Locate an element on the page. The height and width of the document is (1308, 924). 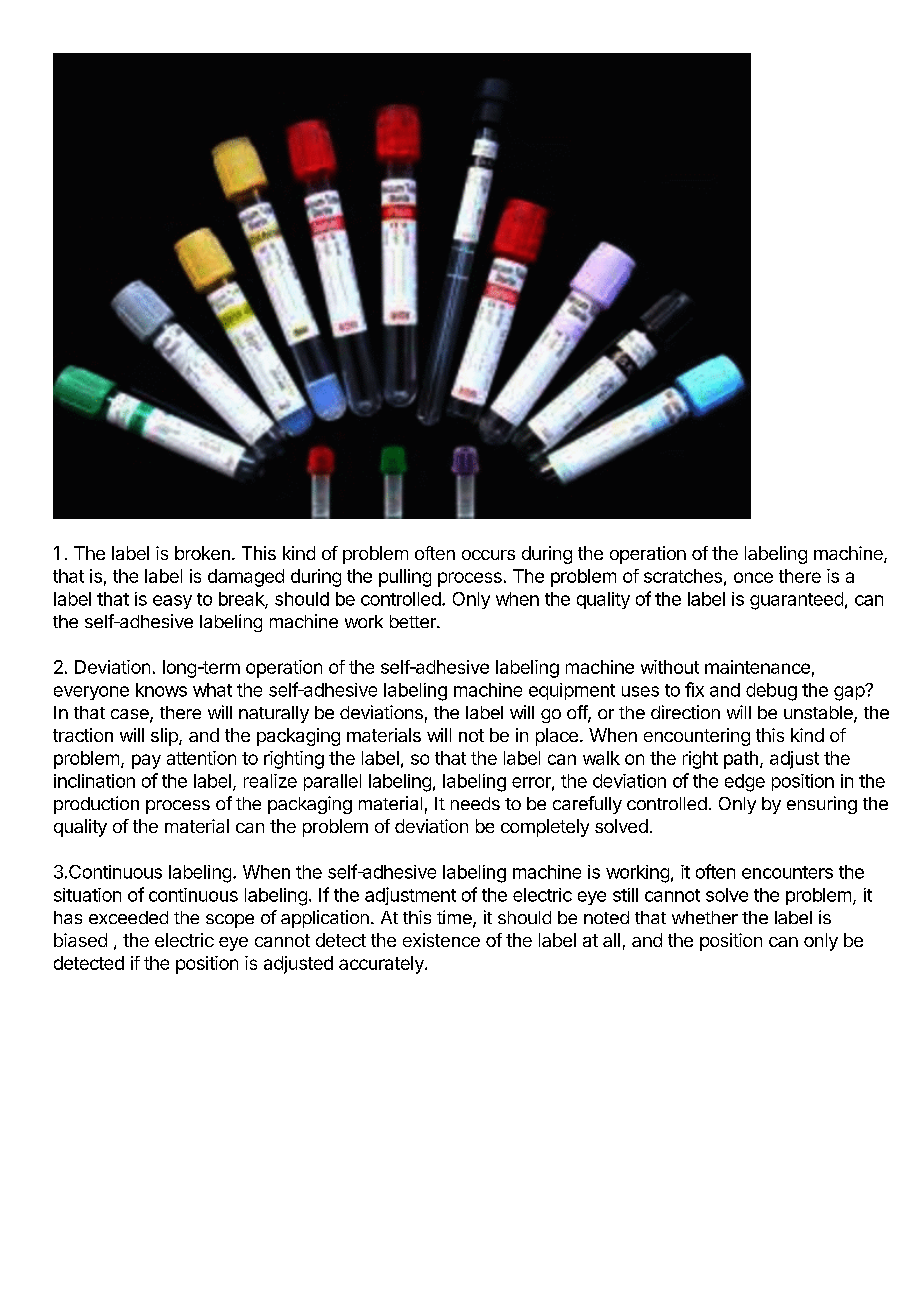
path is located at coordinates (741, 760).
